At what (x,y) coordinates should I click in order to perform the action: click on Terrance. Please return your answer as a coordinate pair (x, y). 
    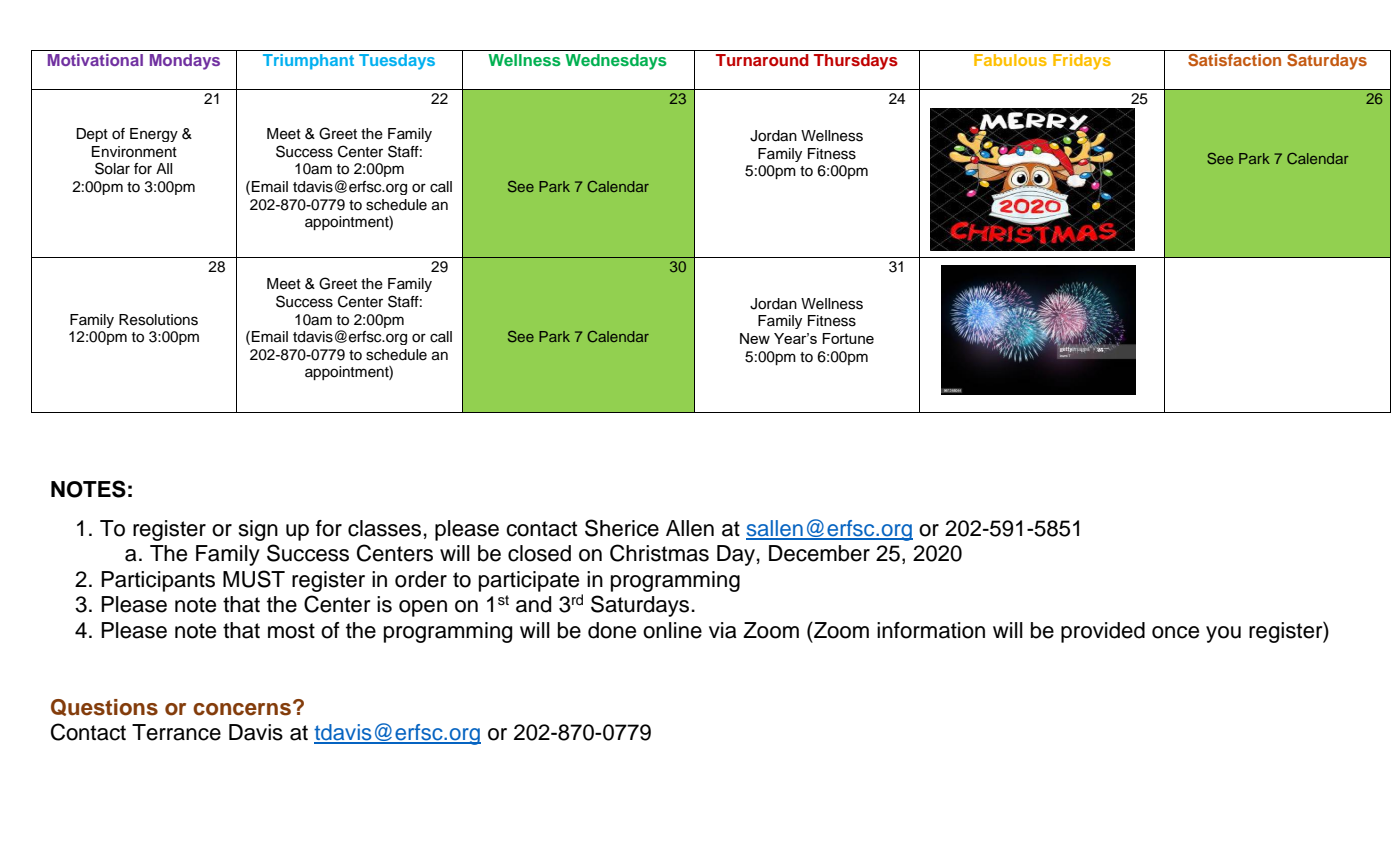
    Looking at the image, I should click on (176, 732).
